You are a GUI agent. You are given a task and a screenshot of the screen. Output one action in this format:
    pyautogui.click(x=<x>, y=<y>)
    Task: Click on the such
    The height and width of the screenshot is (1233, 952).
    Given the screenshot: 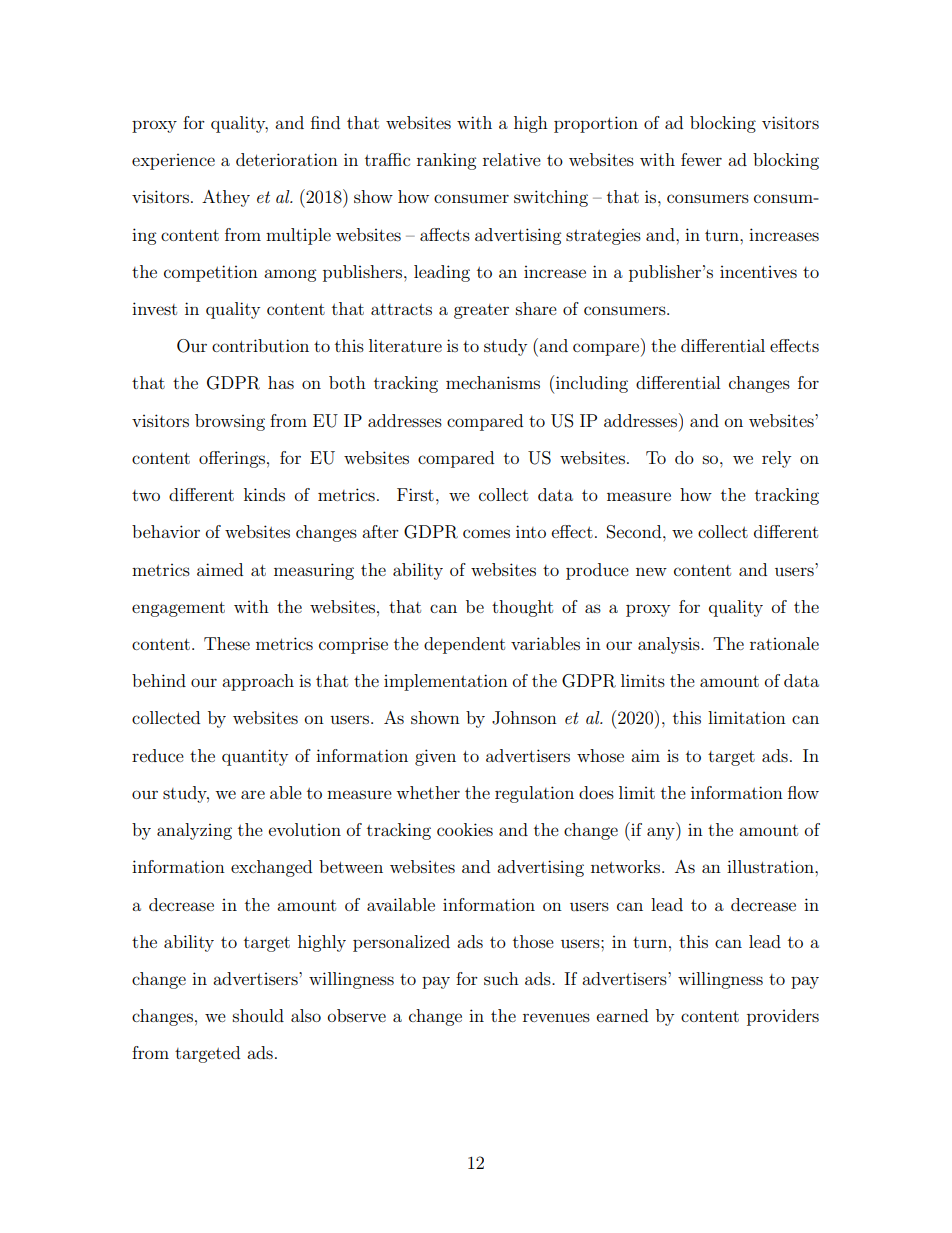 What is the action you would take?
    pyautogui.click(x=501, y=978)
